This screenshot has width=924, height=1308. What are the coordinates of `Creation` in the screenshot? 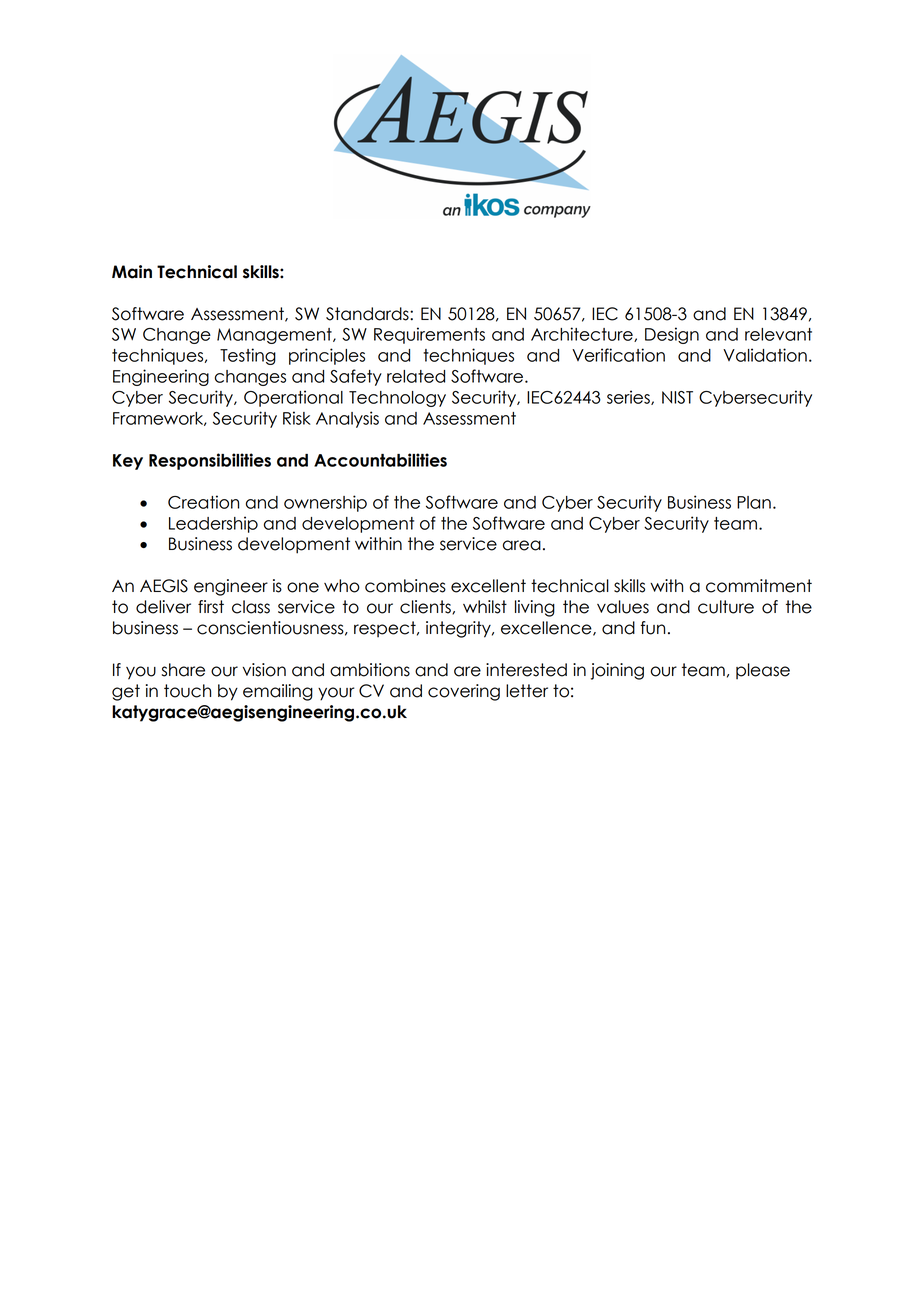 It's located at (203, 502).
